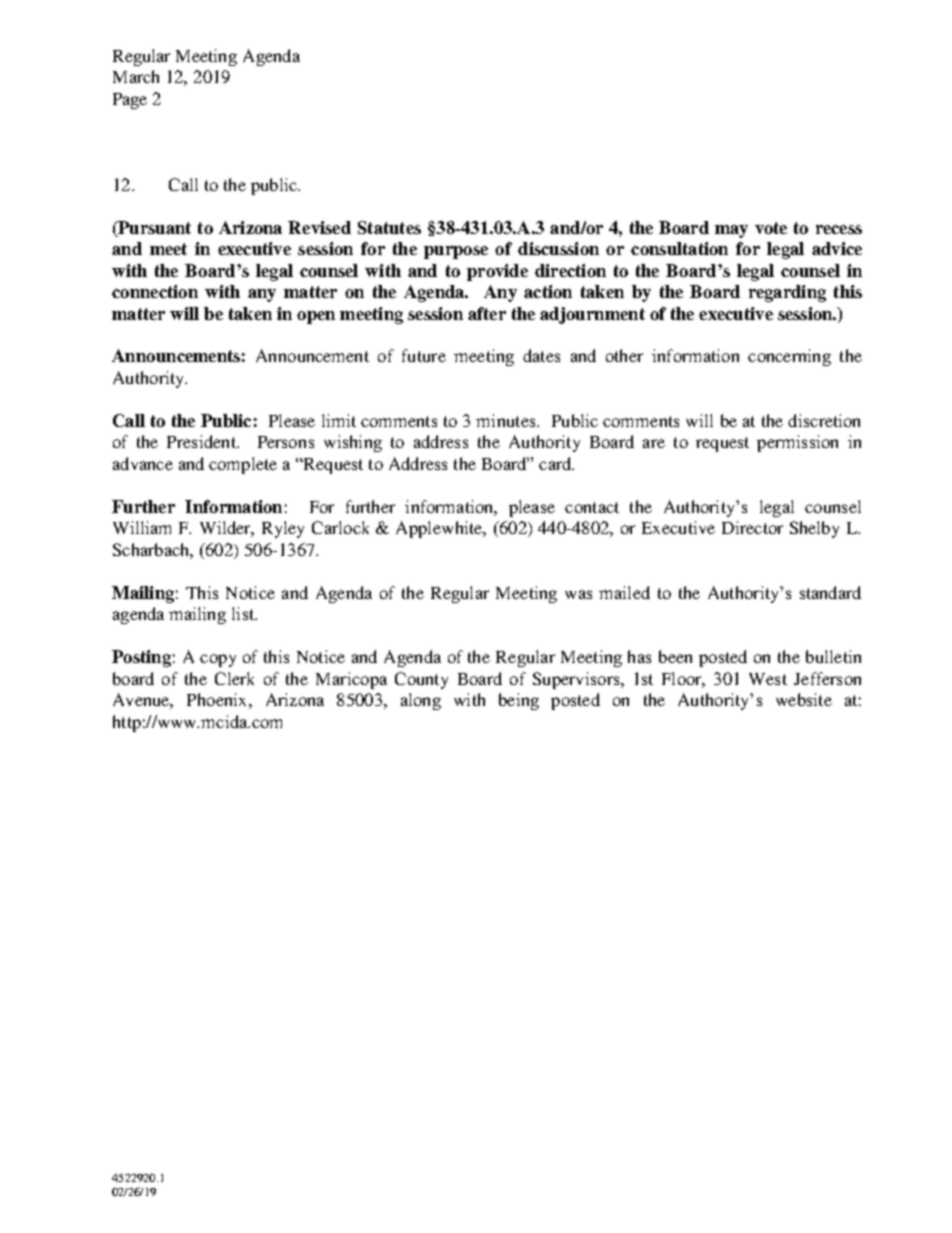  Describe the element at coordinates (389, 227) in the page. I see `Statutes` at that location.
